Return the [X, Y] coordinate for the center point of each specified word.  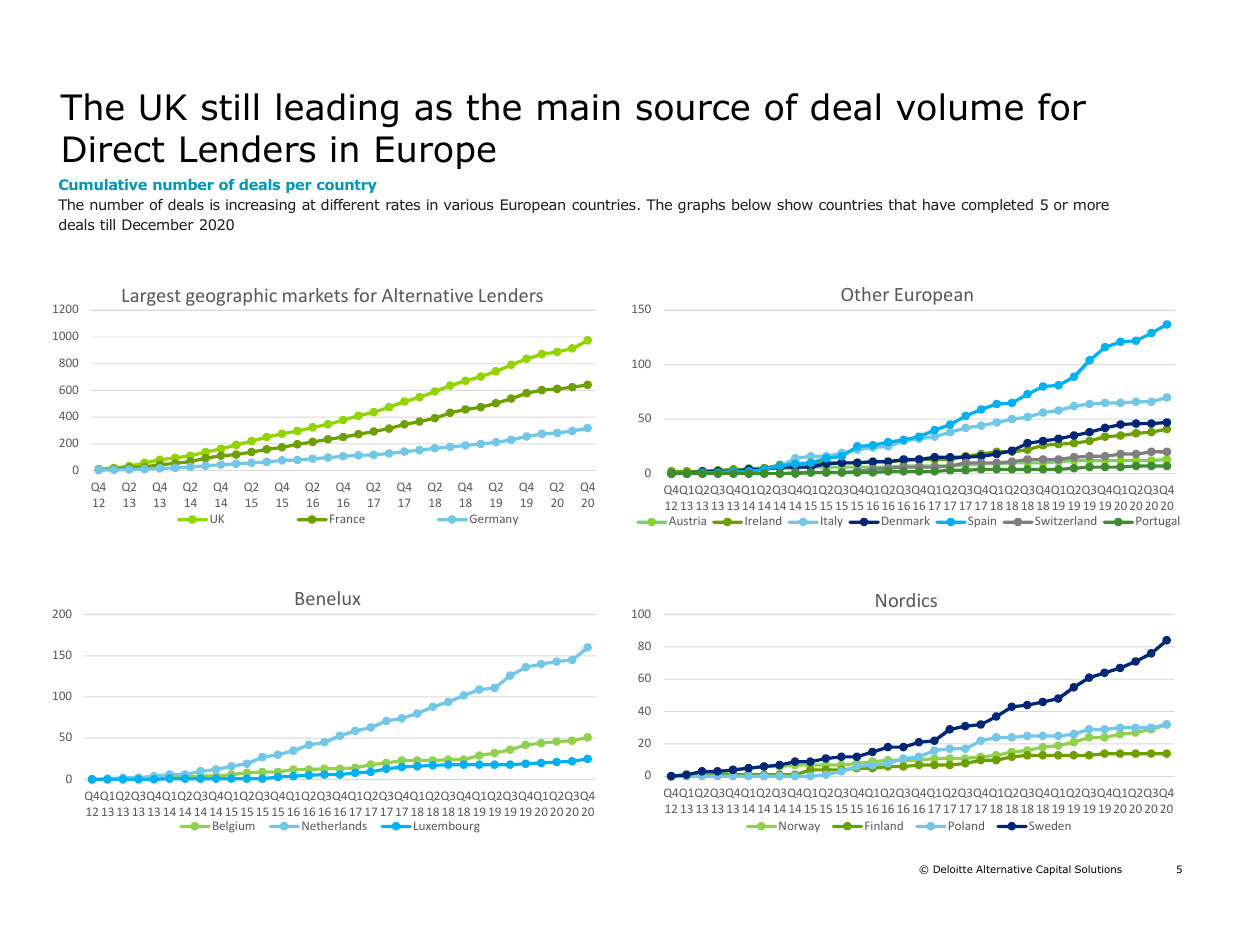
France [347, 518]
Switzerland [1064, 520]
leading [337, 110]
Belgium [234, 827]
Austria [687, 520]
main [578, 107]
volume [959, 107]
